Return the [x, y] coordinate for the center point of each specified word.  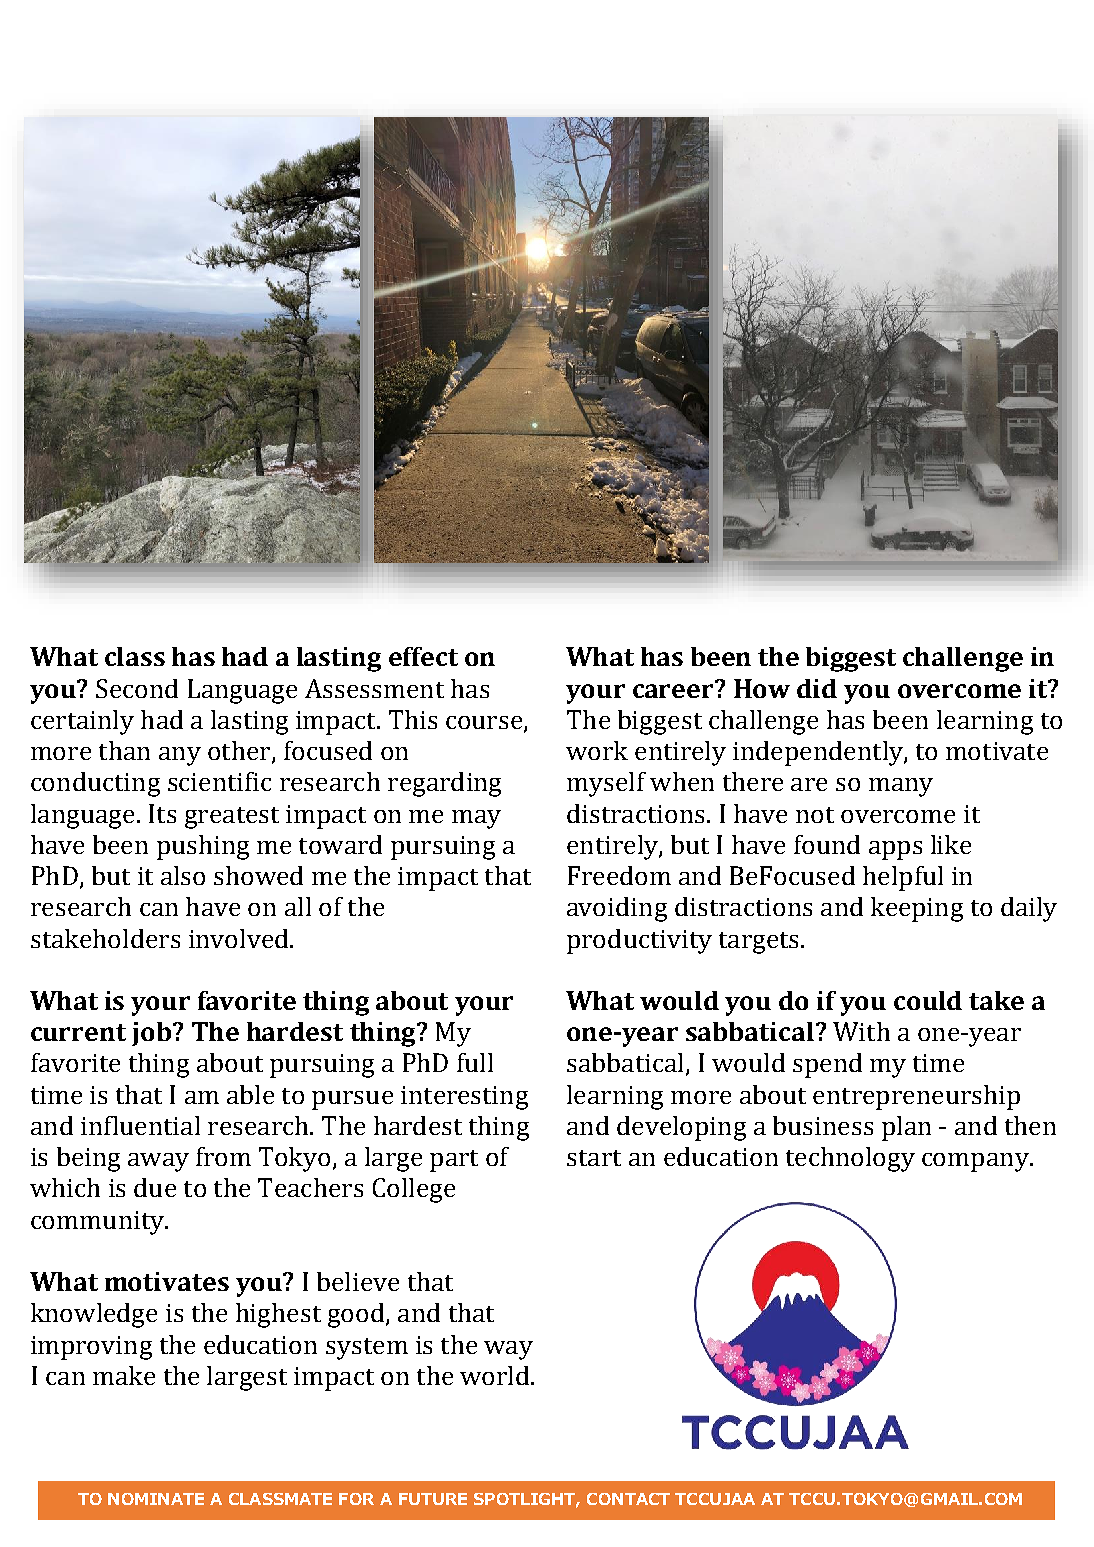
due [155, 1187]
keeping [917, 909]
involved [240, 938]
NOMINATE [156, 1499]
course [484, 722]
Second [137, 688]
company [976, 1162]
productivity [639, 941]
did [817, 688]
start [594, 1158]
